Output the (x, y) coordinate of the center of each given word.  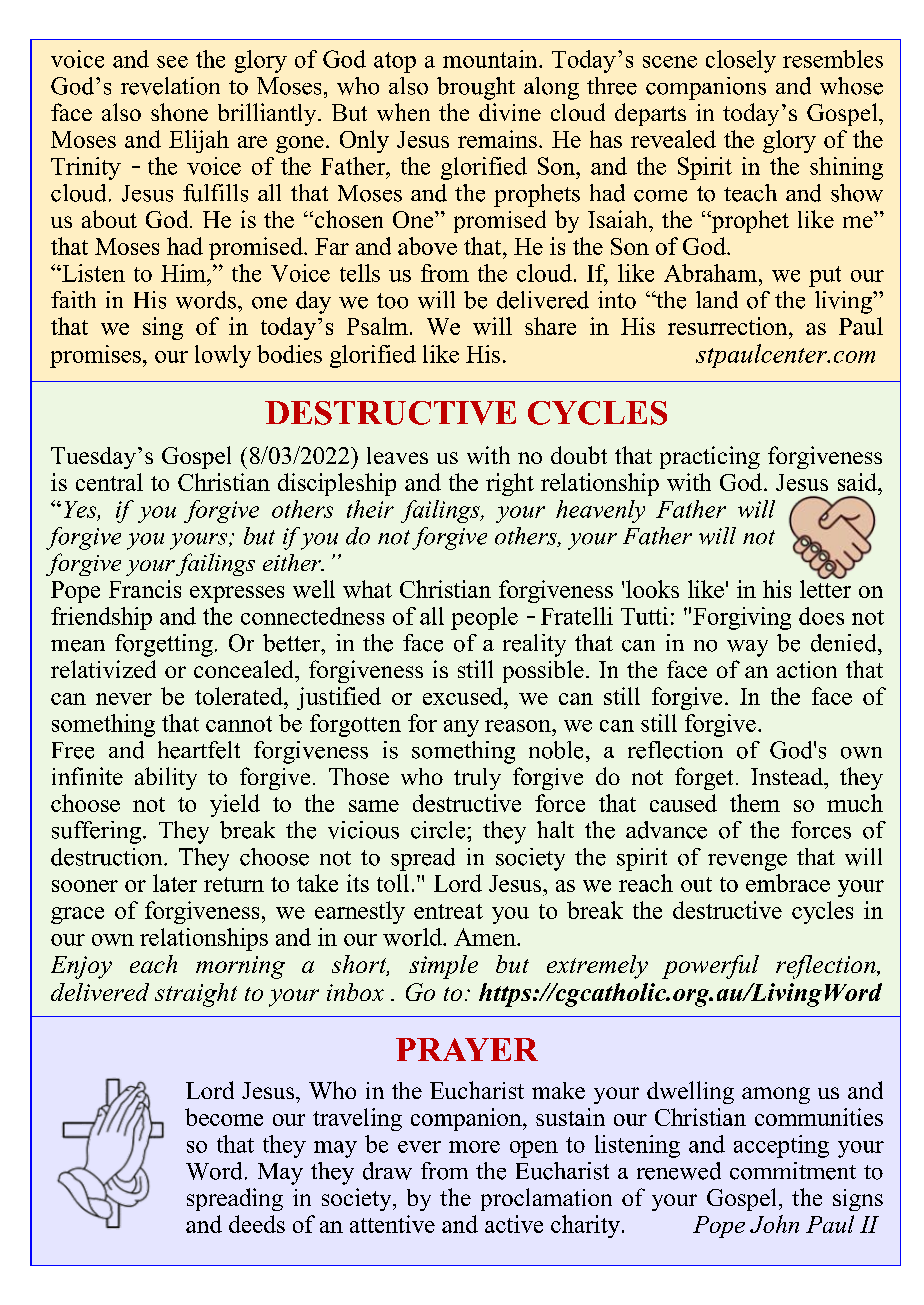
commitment (793, 1171)
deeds (257, 1224)
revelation (170, 86)
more (474, 1147)
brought (476, 88)
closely (741, 61)
